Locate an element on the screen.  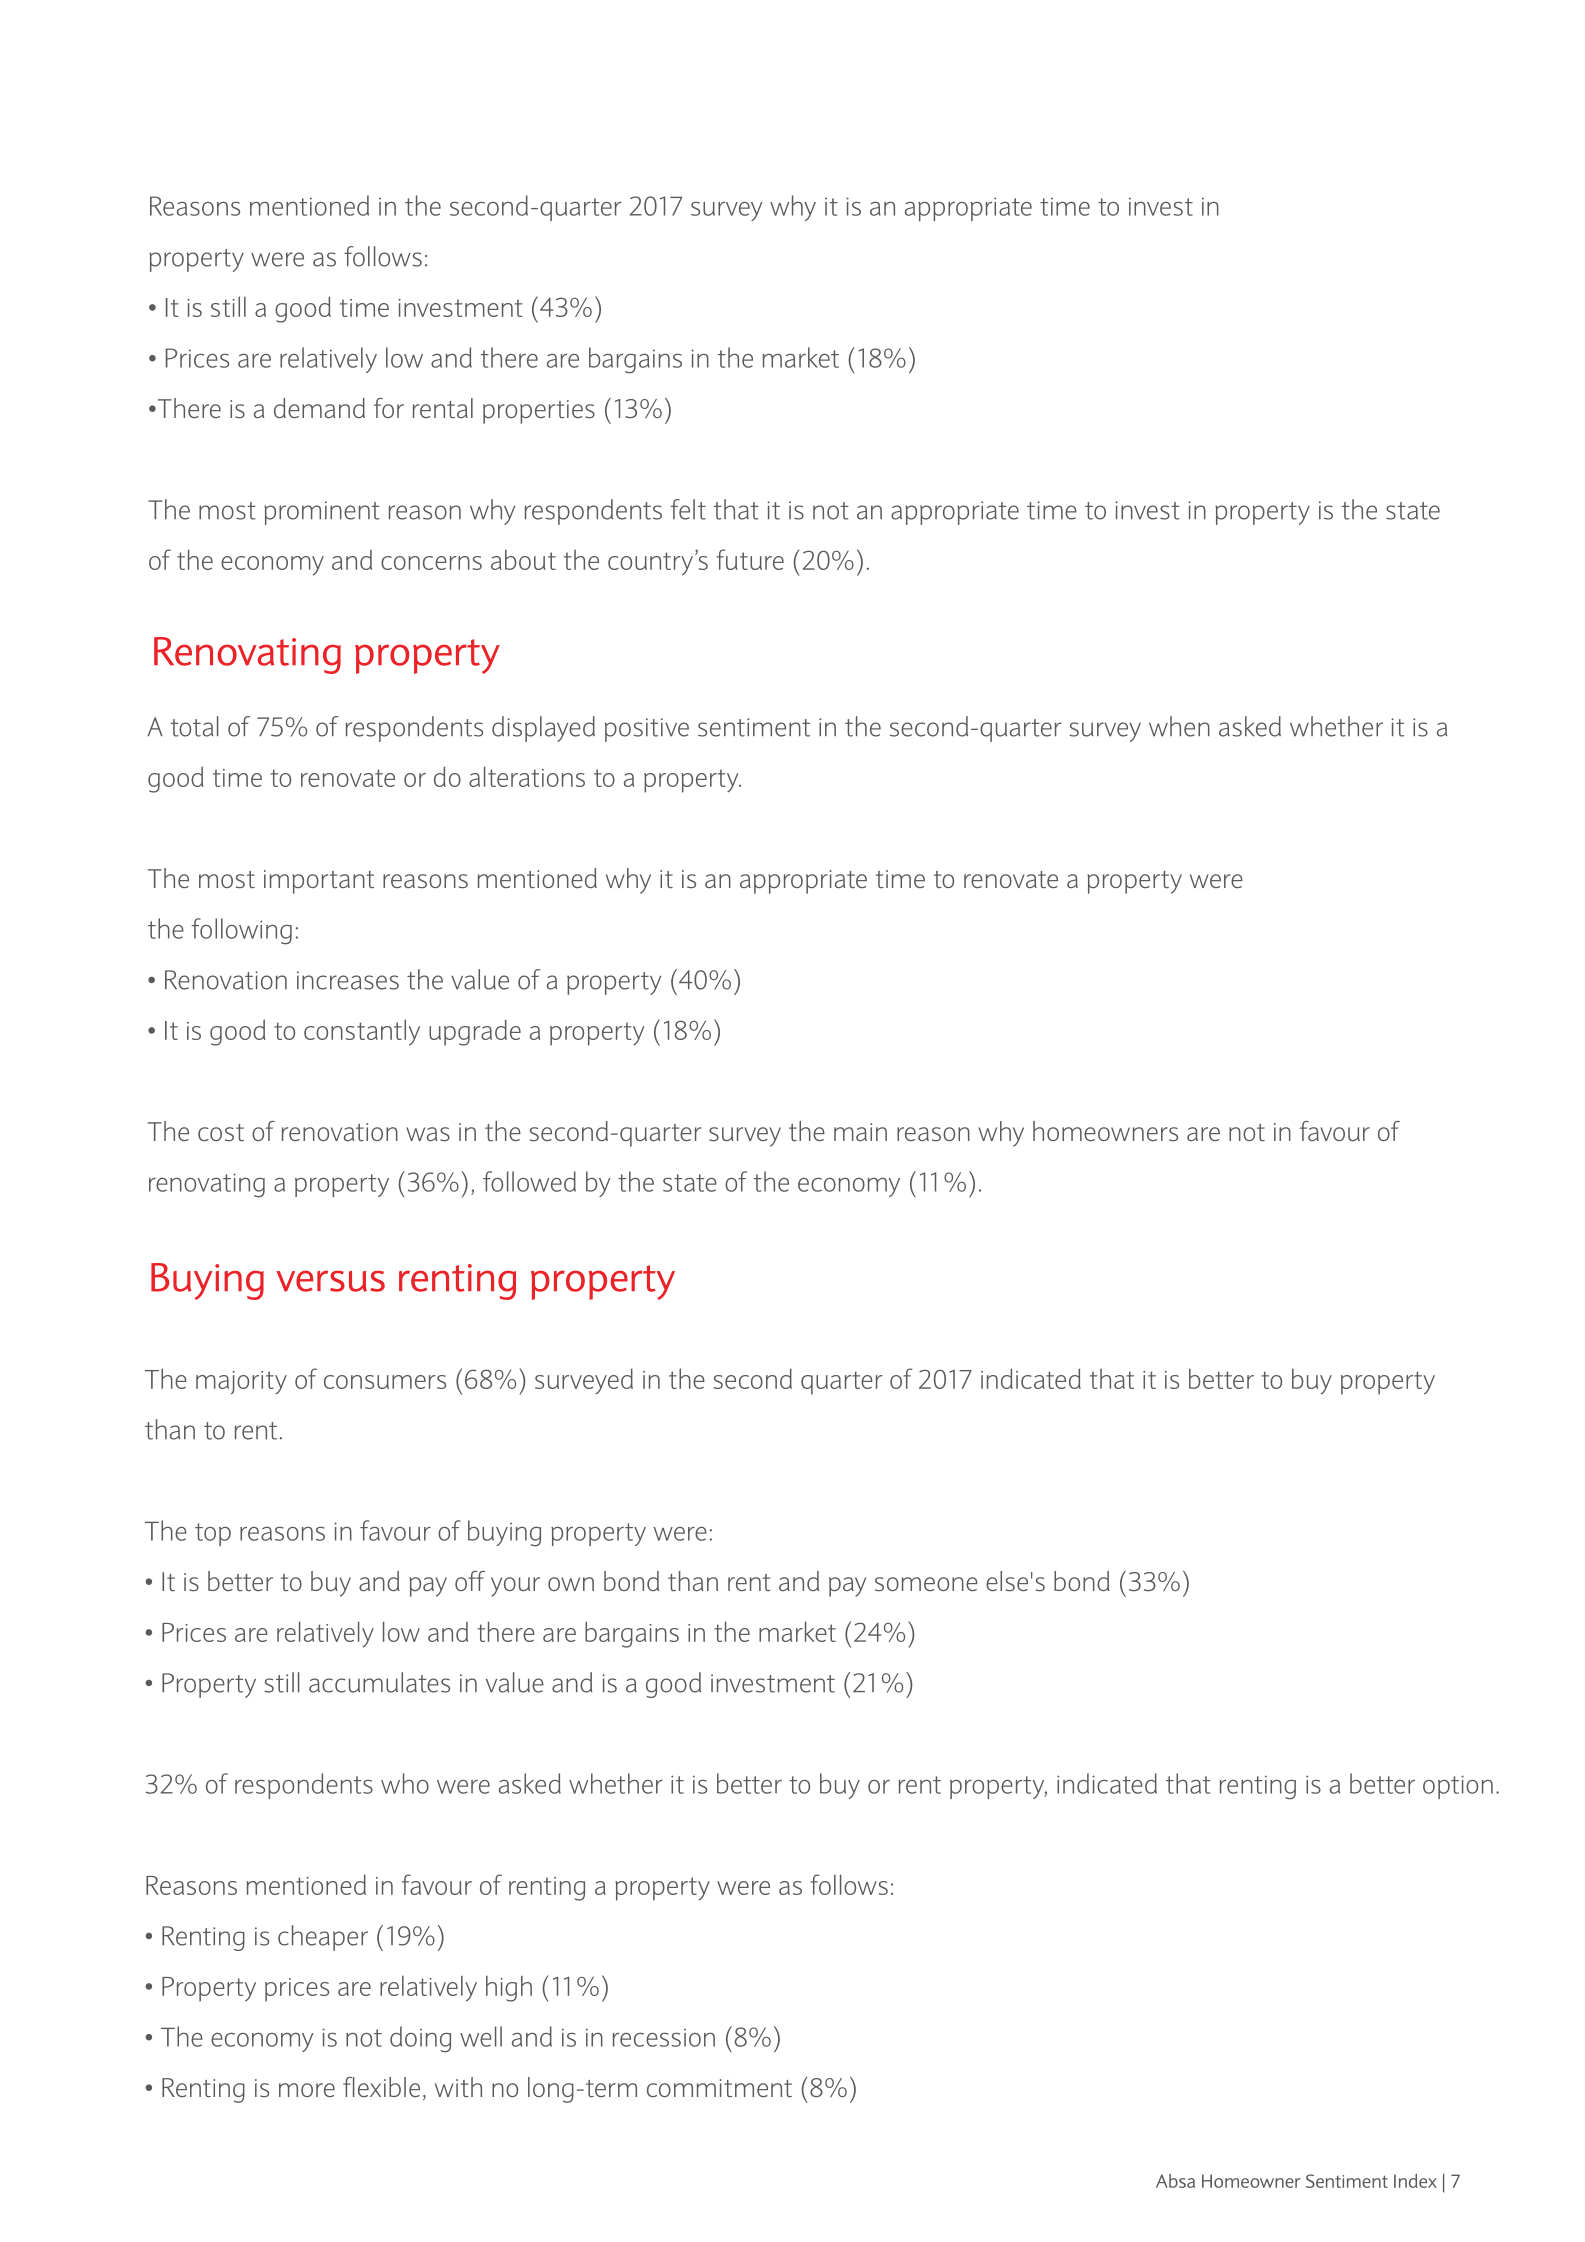
prominent is located at coordinates (322, 513).
